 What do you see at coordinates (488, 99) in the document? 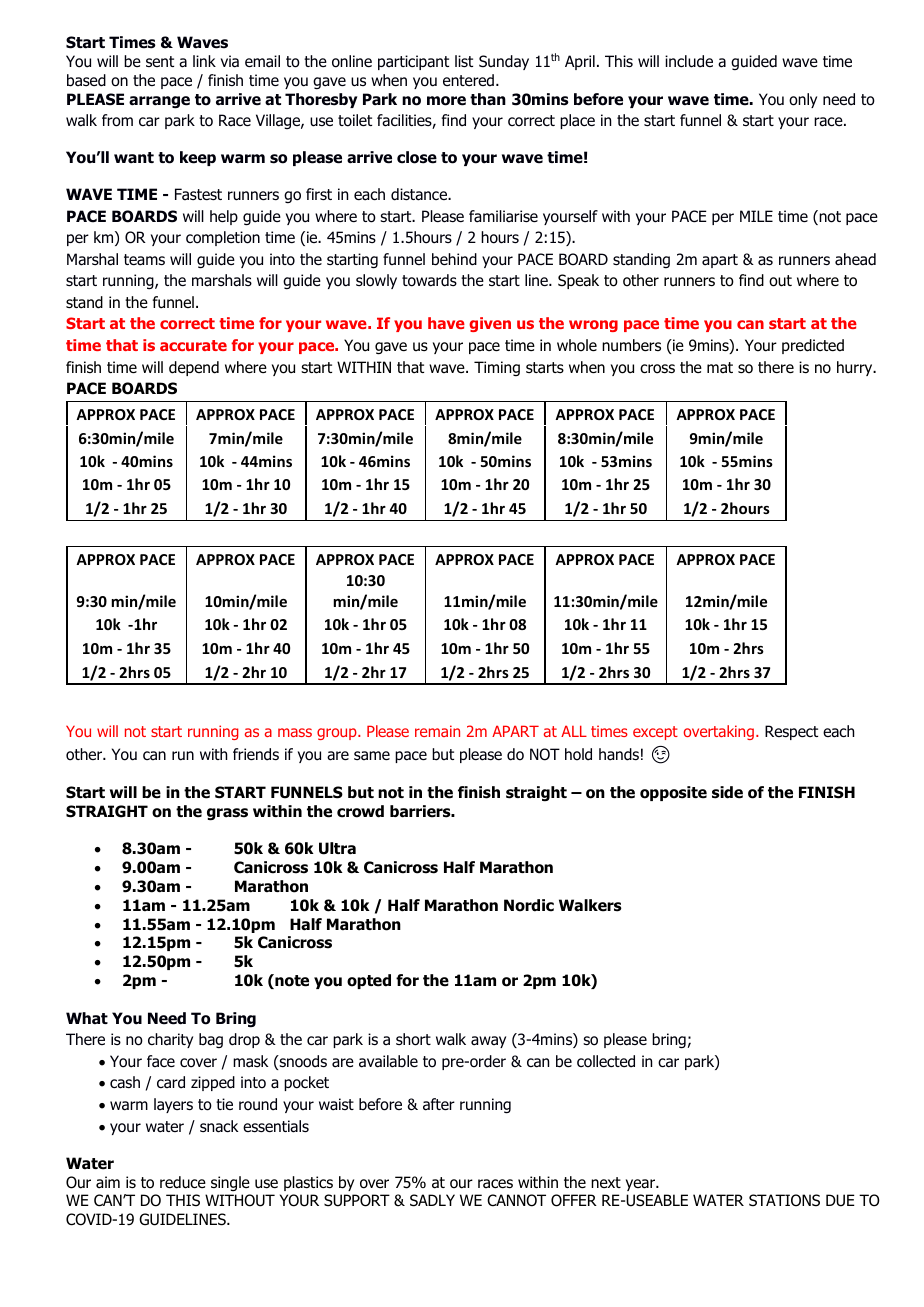
I see `than` at bounding box center [488, 99].
